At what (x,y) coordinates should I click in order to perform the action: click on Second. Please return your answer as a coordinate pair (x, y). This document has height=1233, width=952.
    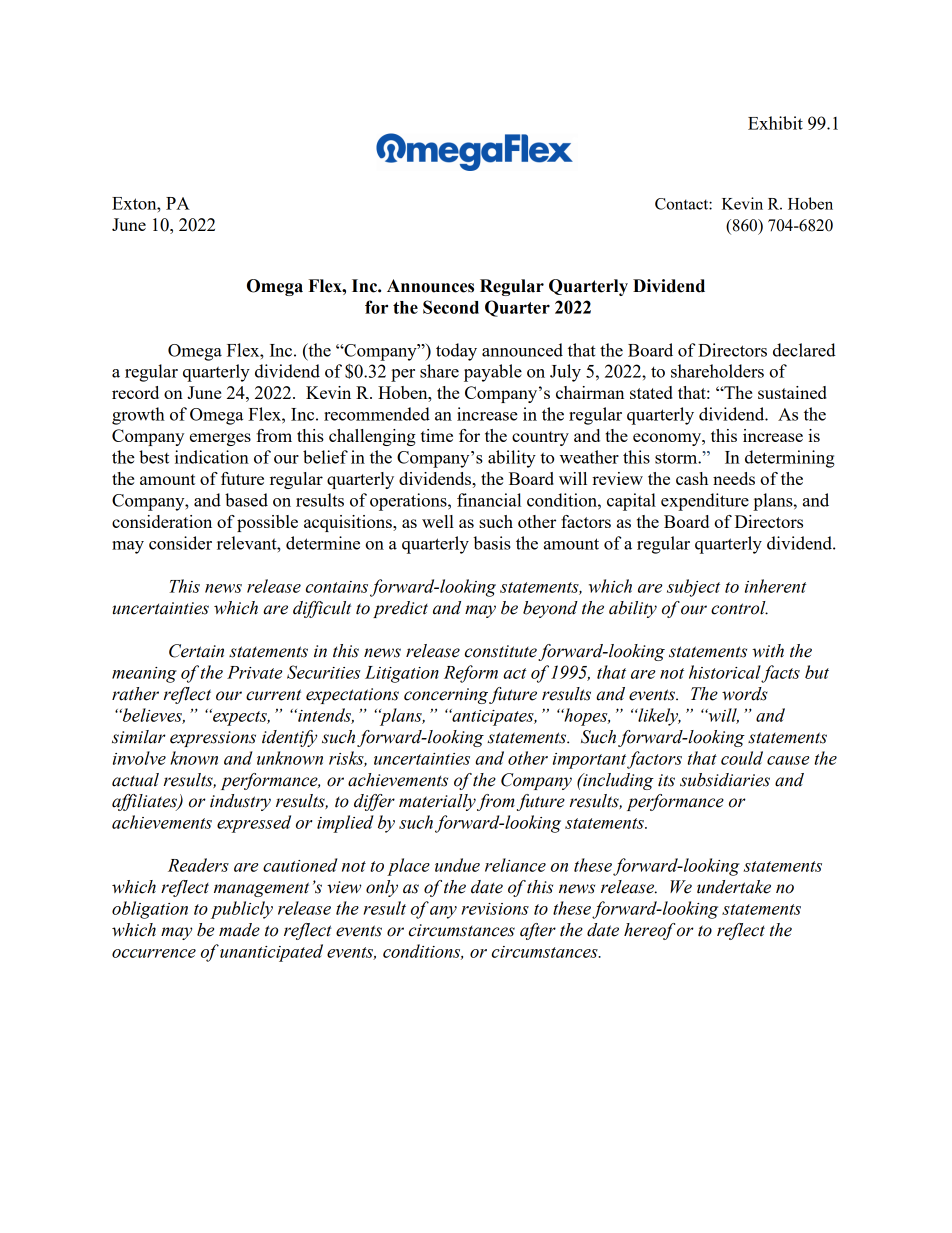
    Looking at the image, I should click on (451, 307).
